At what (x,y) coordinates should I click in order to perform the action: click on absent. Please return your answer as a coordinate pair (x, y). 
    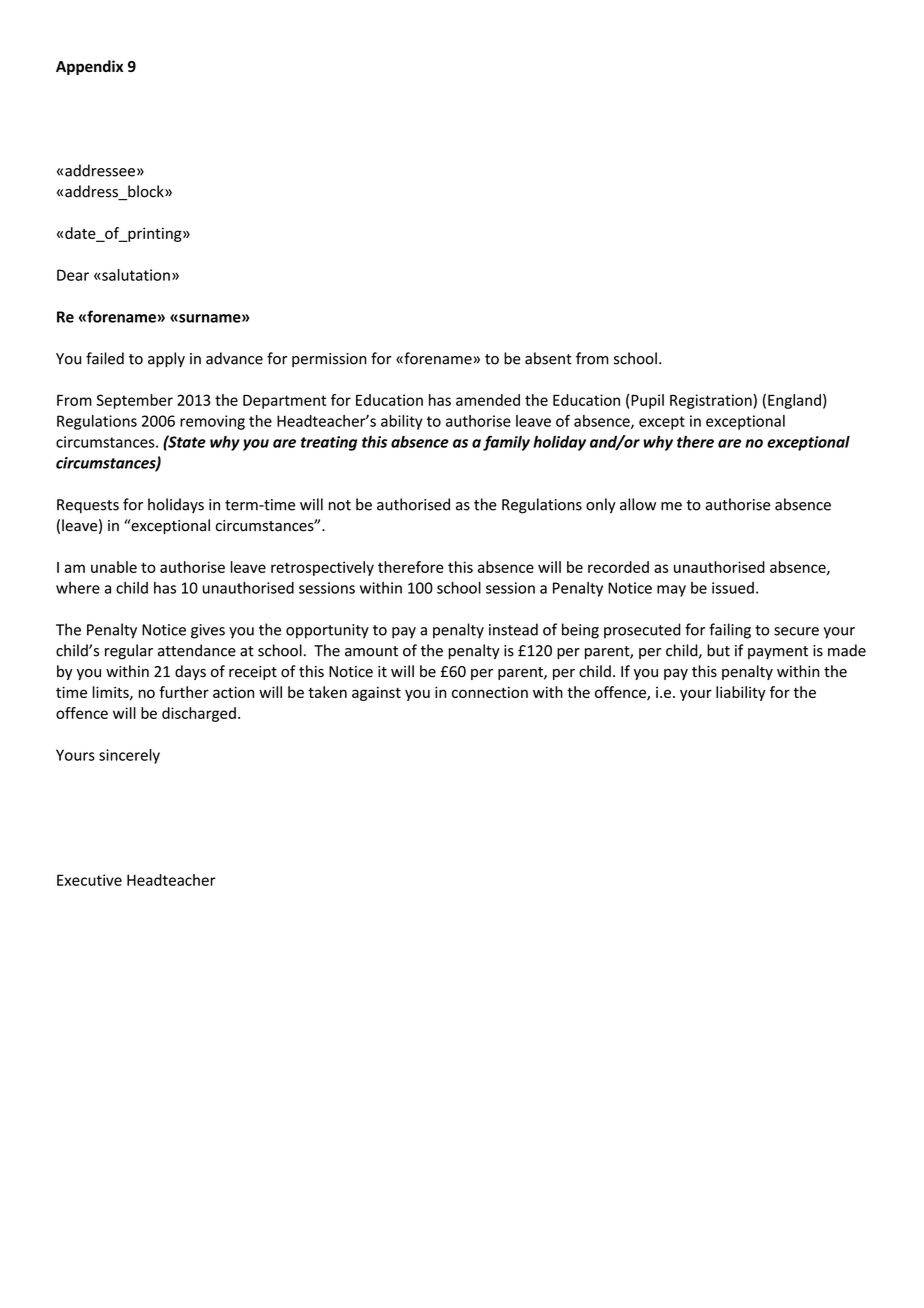
    Looking at the image, I should click on (548, 358).
